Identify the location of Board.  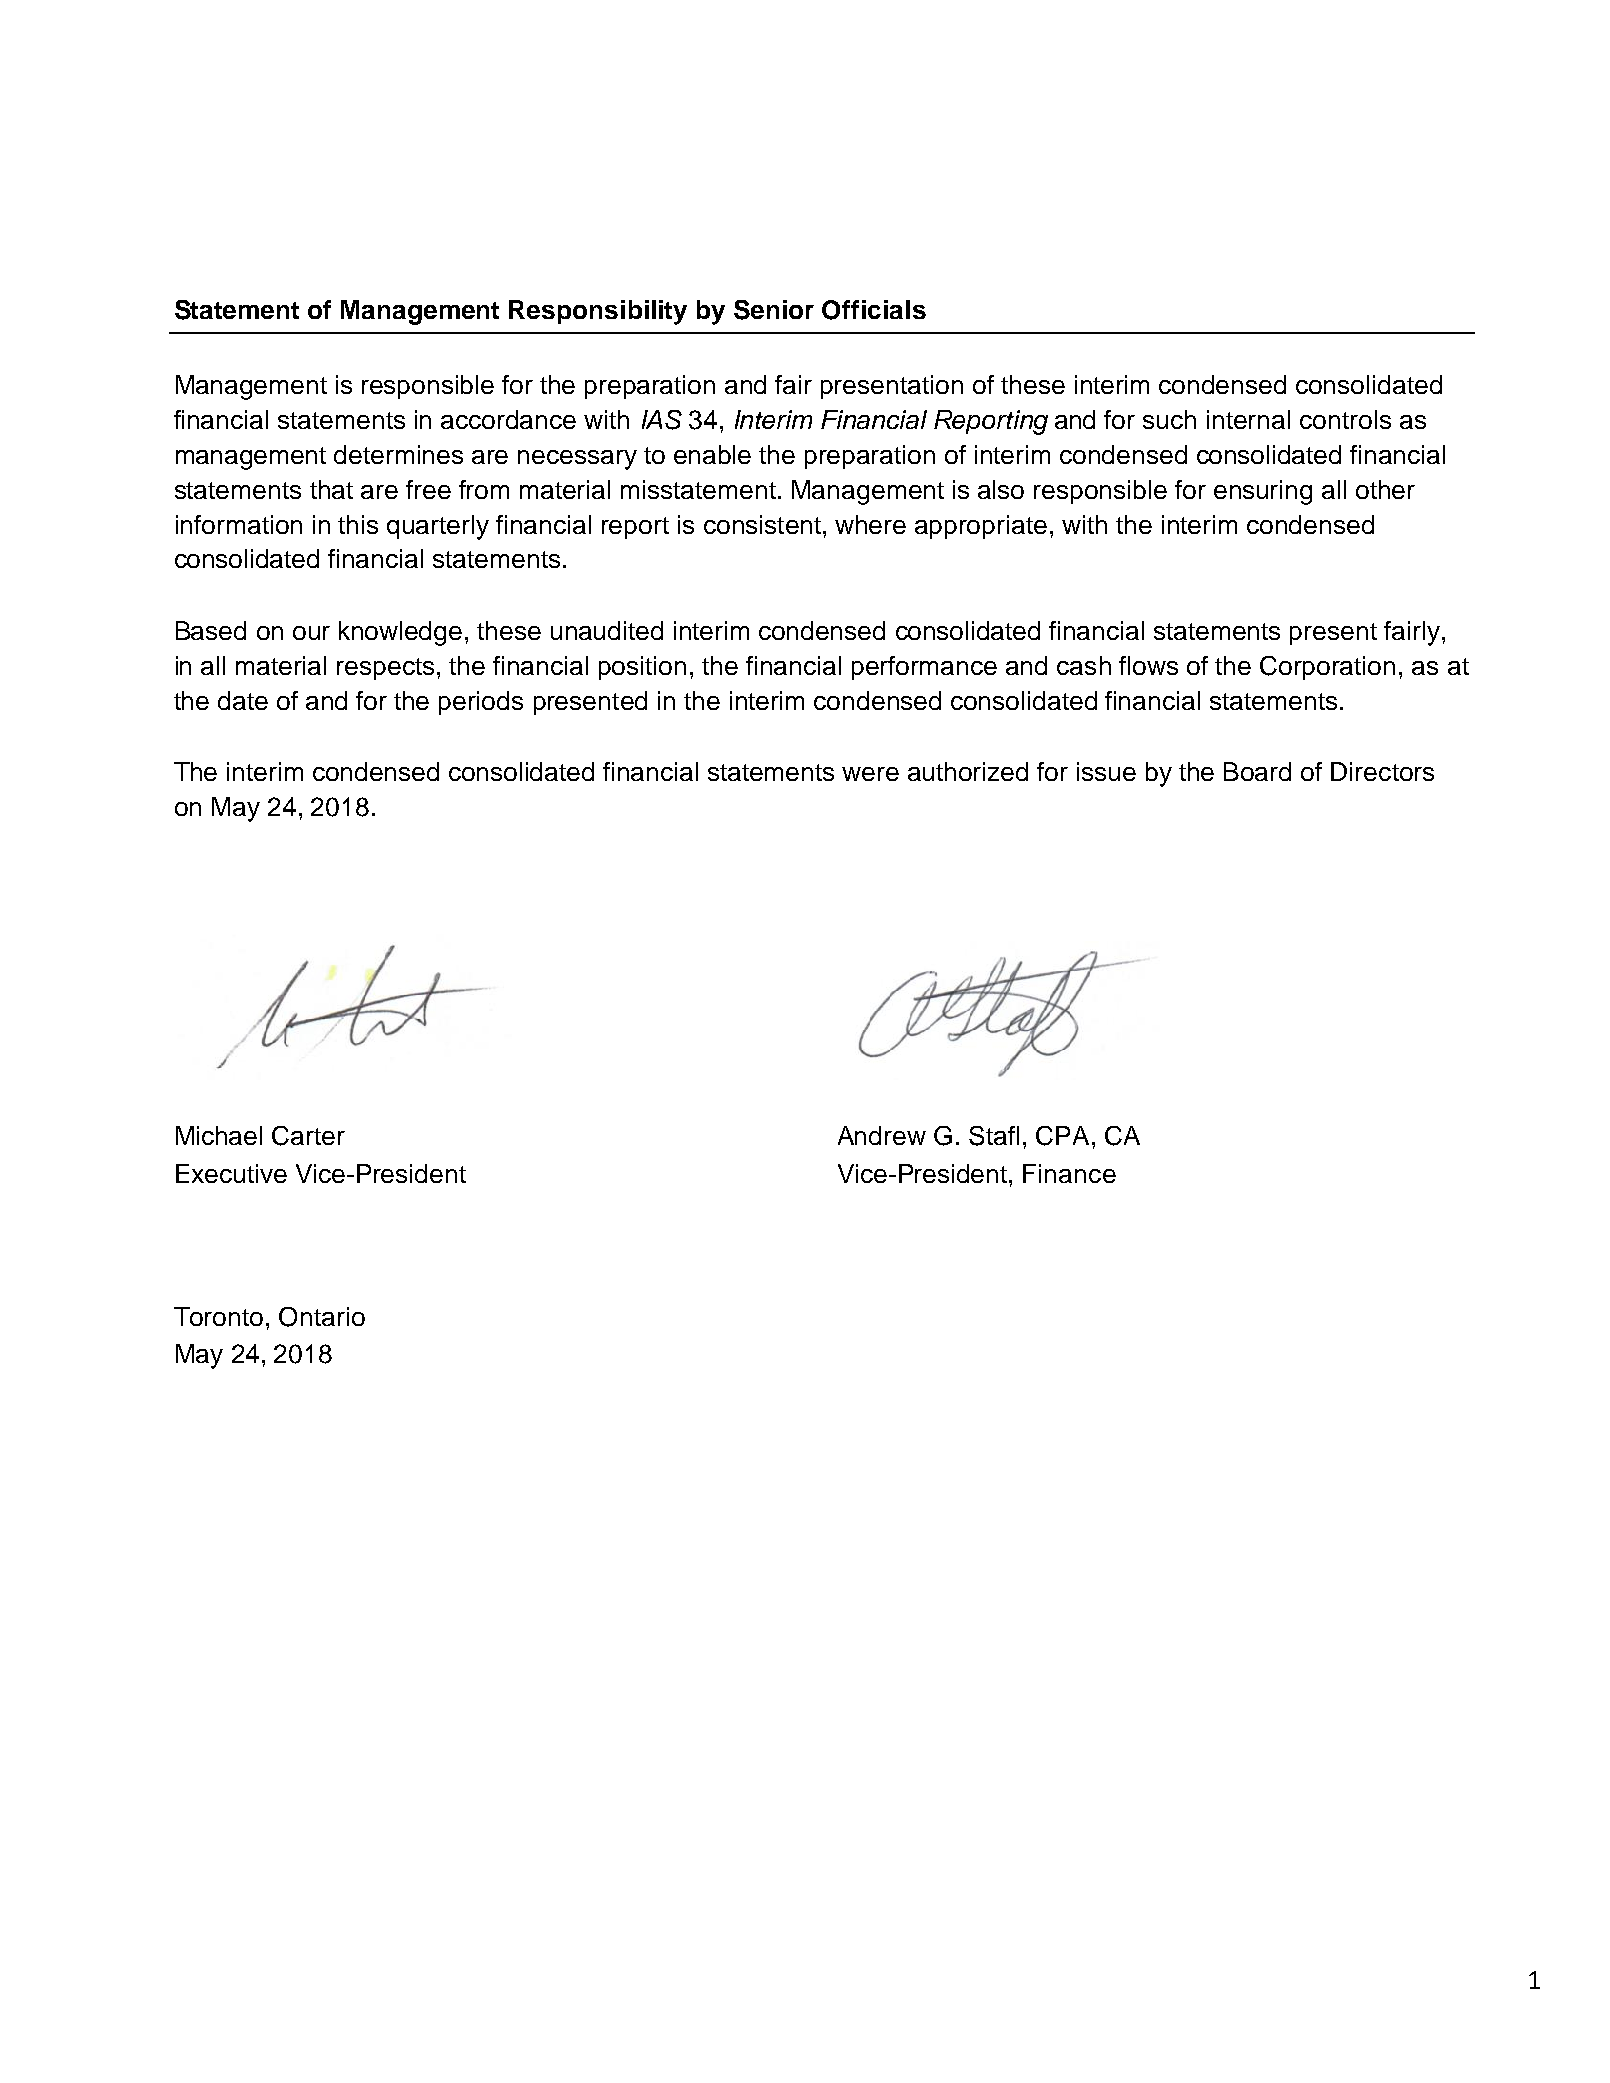
(1257, 771).
